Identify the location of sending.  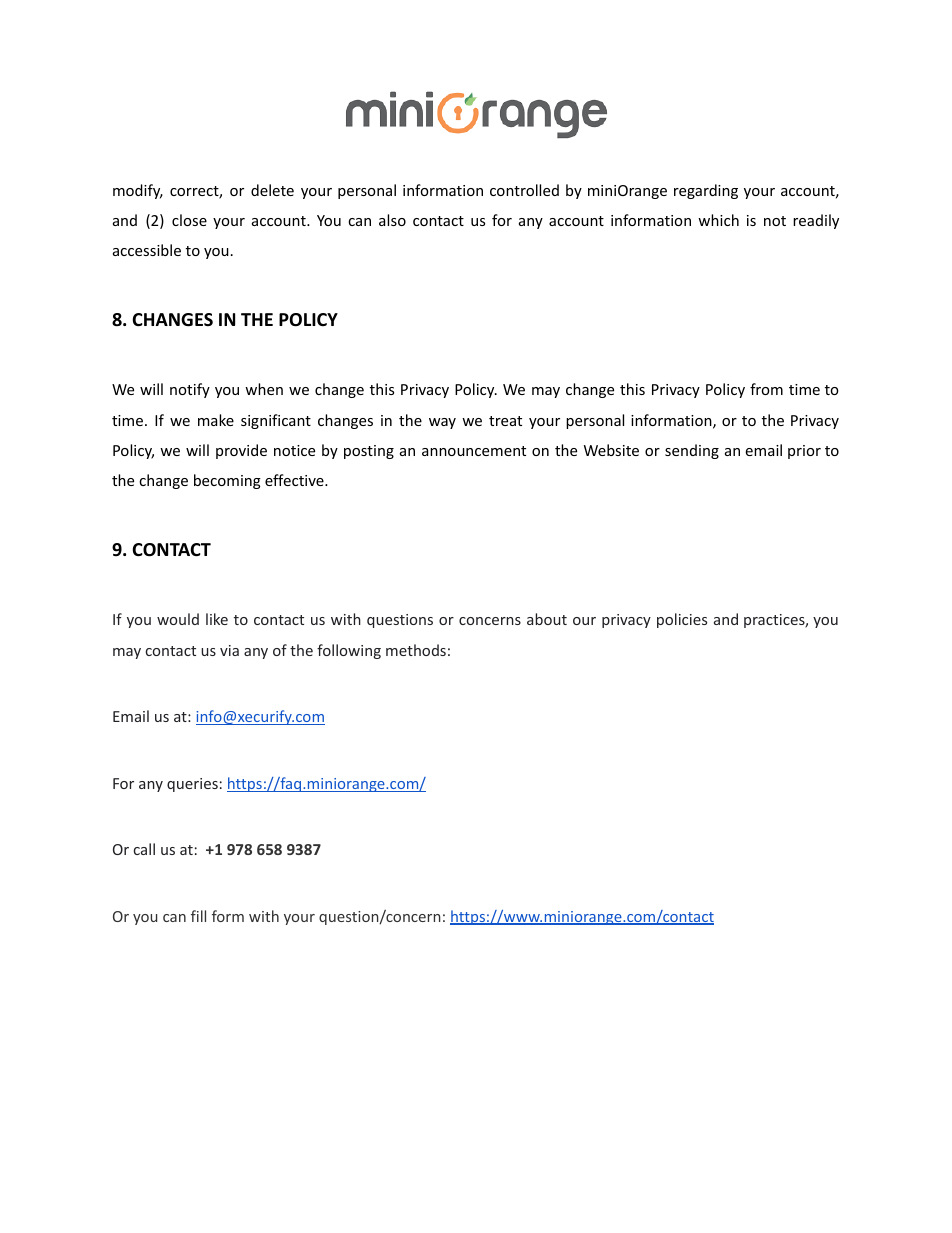
(692, 451).
